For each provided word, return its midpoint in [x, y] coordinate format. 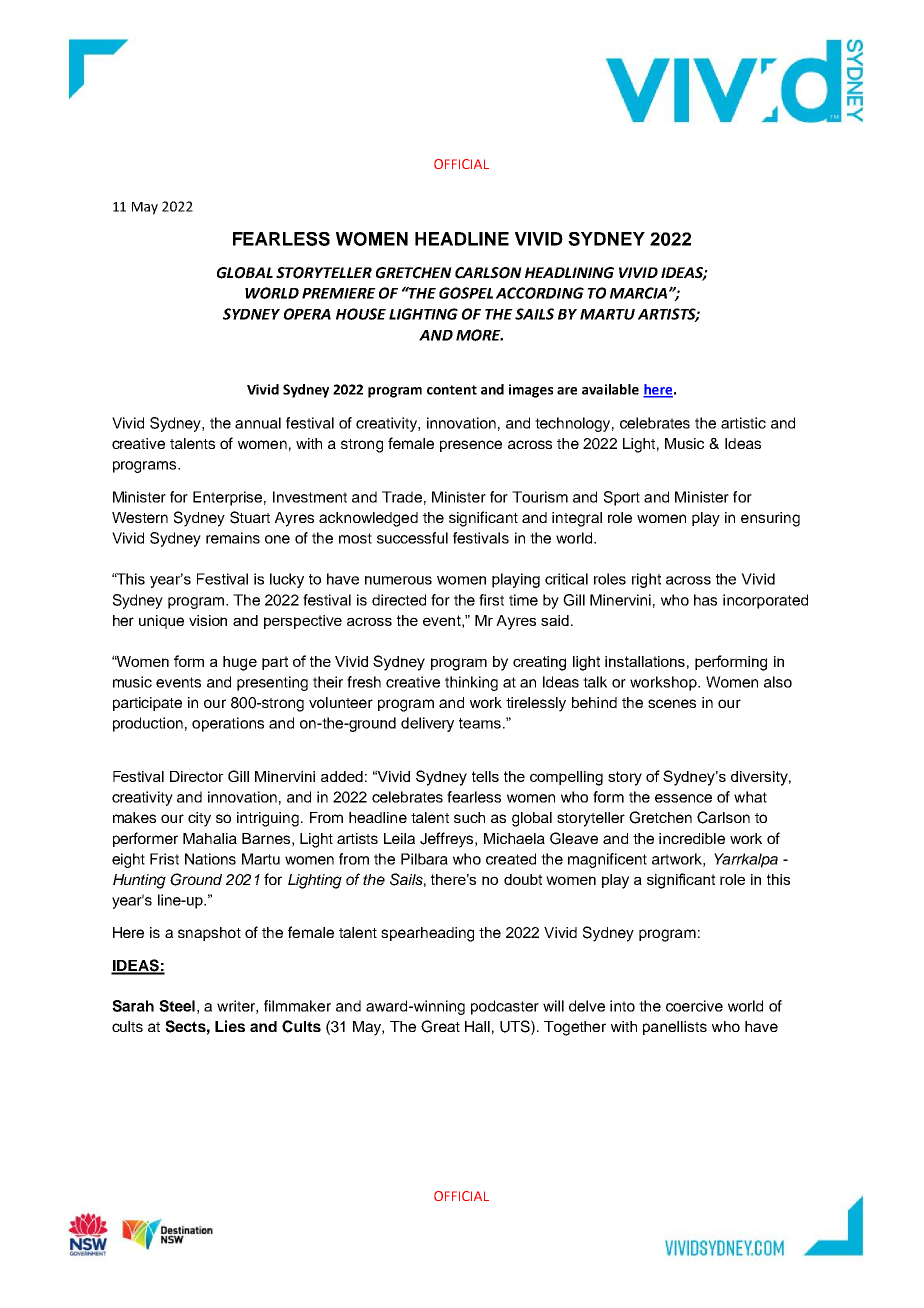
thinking [471, 683]
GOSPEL [466, 293]
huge [240, 663]
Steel [177, 1006]
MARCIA [640, 293]
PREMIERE [339, 293]
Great [440, 1026]
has [705, 600]
